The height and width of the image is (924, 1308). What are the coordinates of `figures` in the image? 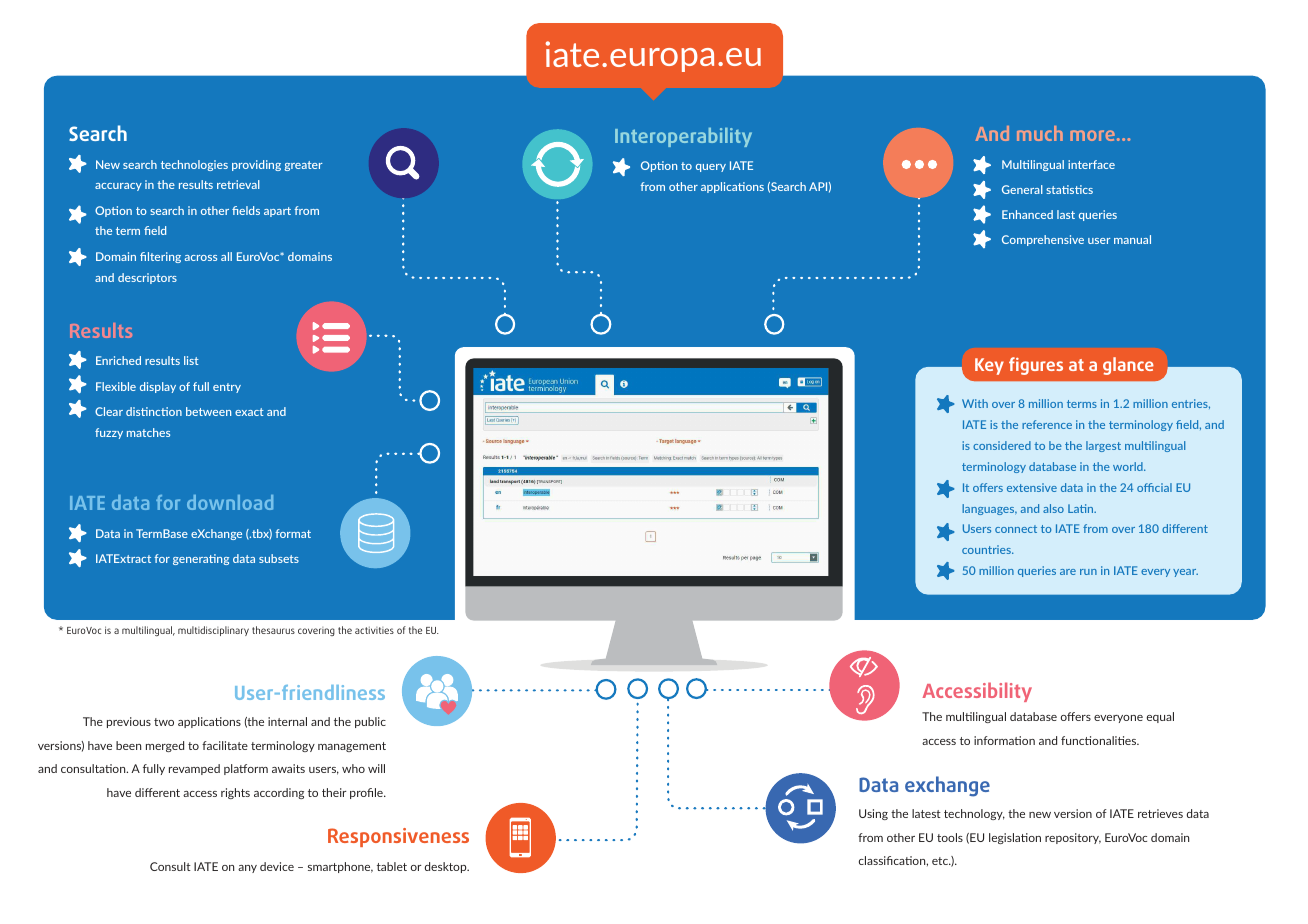 It's located at (1036, 366).
